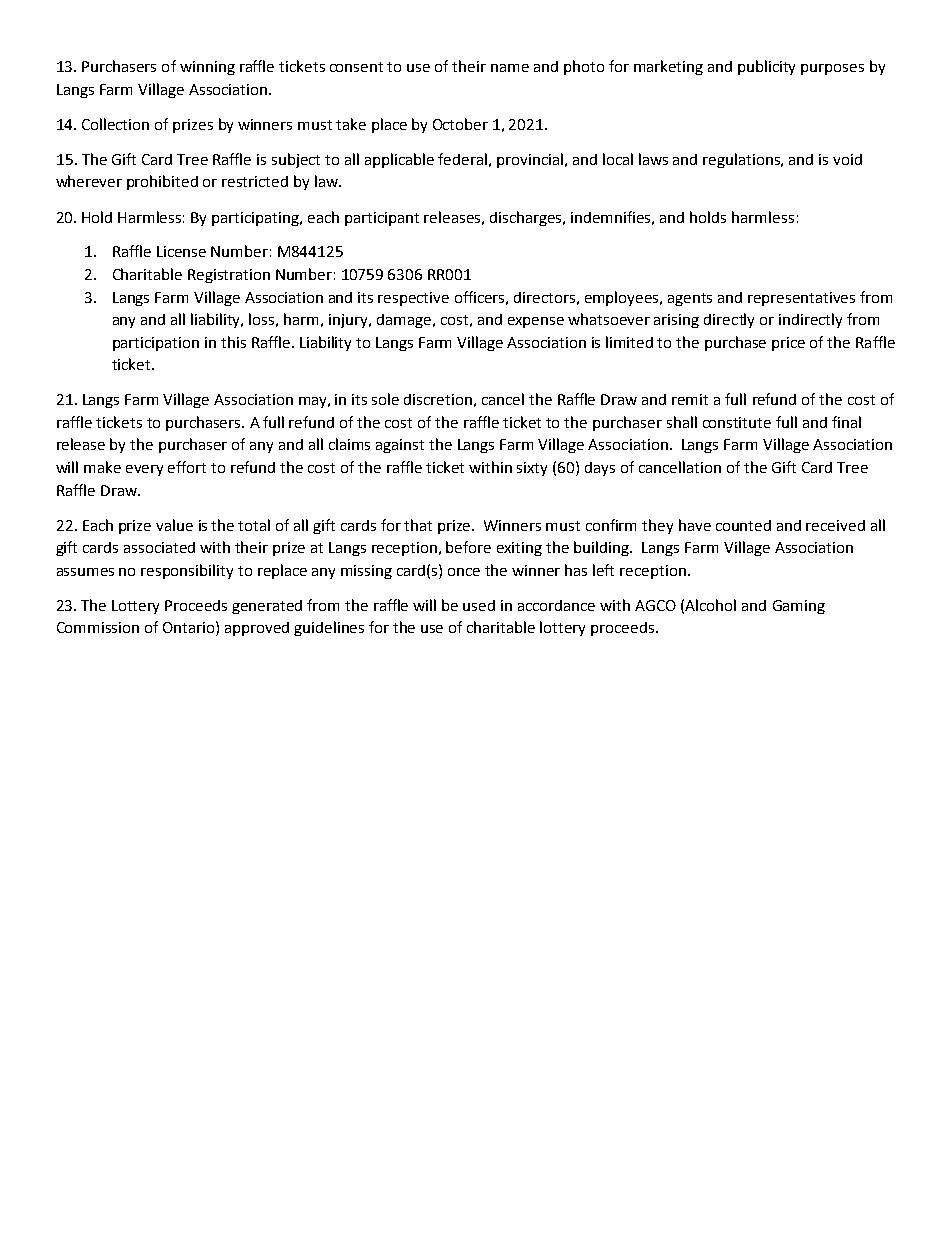 The height and width of the screenshot is (1233, 952). Describe the element at coordinates (207, 68) in the screenshot. I see `winning` at that location.
